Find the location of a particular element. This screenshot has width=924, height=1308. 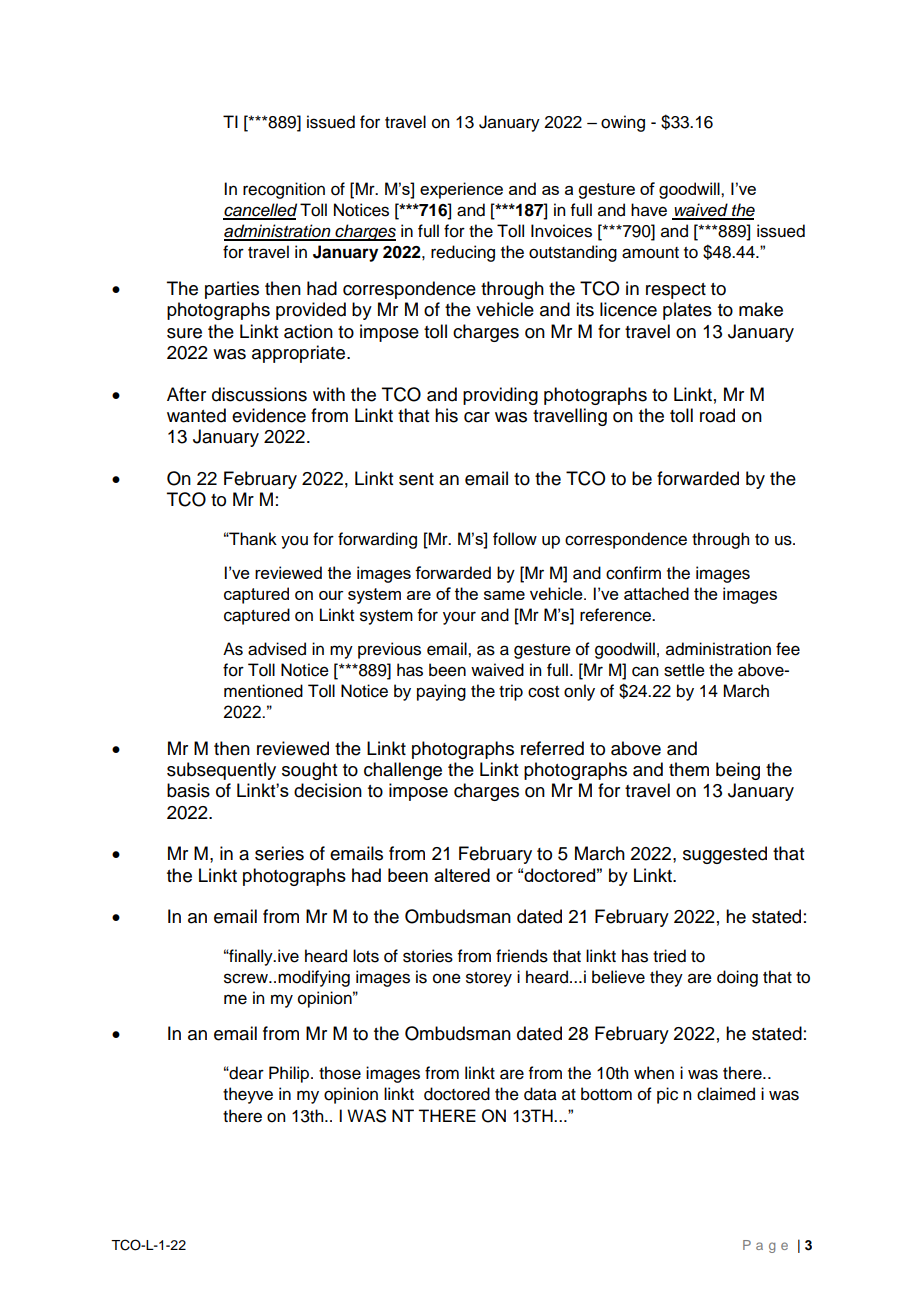

experience is located at coordinates (461, 190).
